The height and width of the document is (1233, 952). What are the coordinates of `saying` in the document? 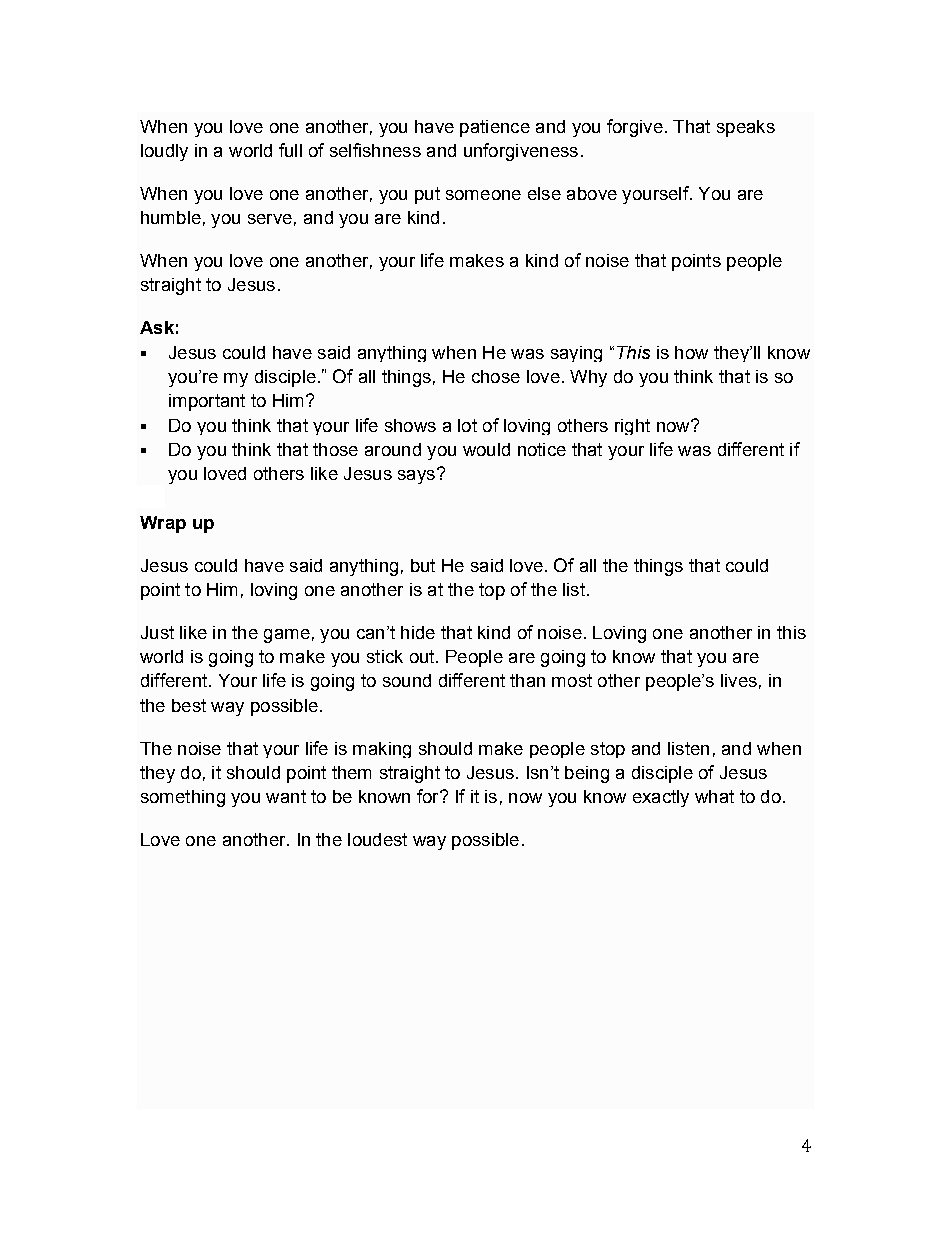 It's located at (576, 354).
